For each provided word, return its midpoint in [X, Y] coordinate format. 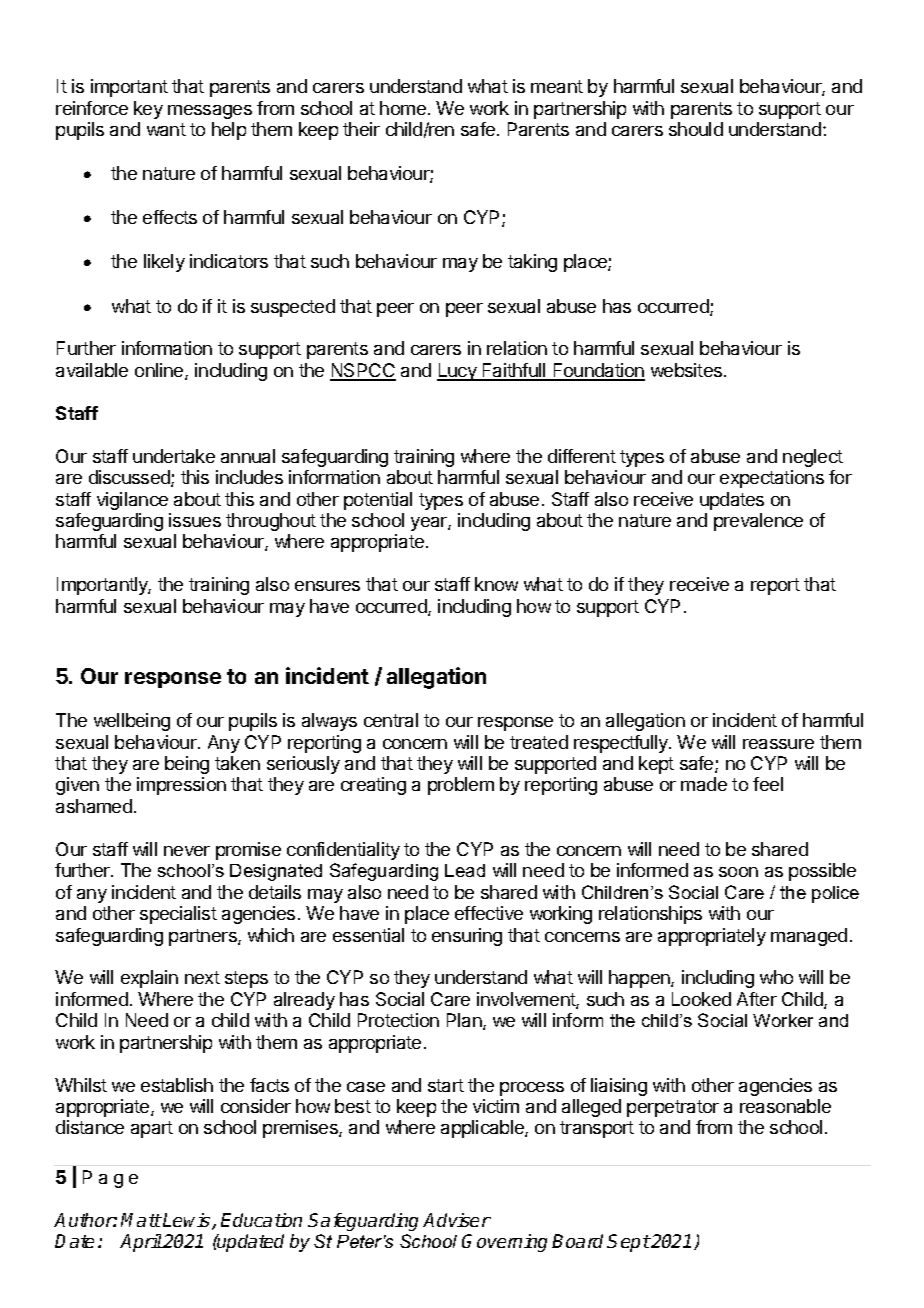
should [696, 129]
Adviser [457, 1220]
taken [237, 763]
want [166, 129]
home [403, 108]
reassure [778, 744]
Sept [628, 1243]
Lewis [187, 1221]
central [391, 720]
